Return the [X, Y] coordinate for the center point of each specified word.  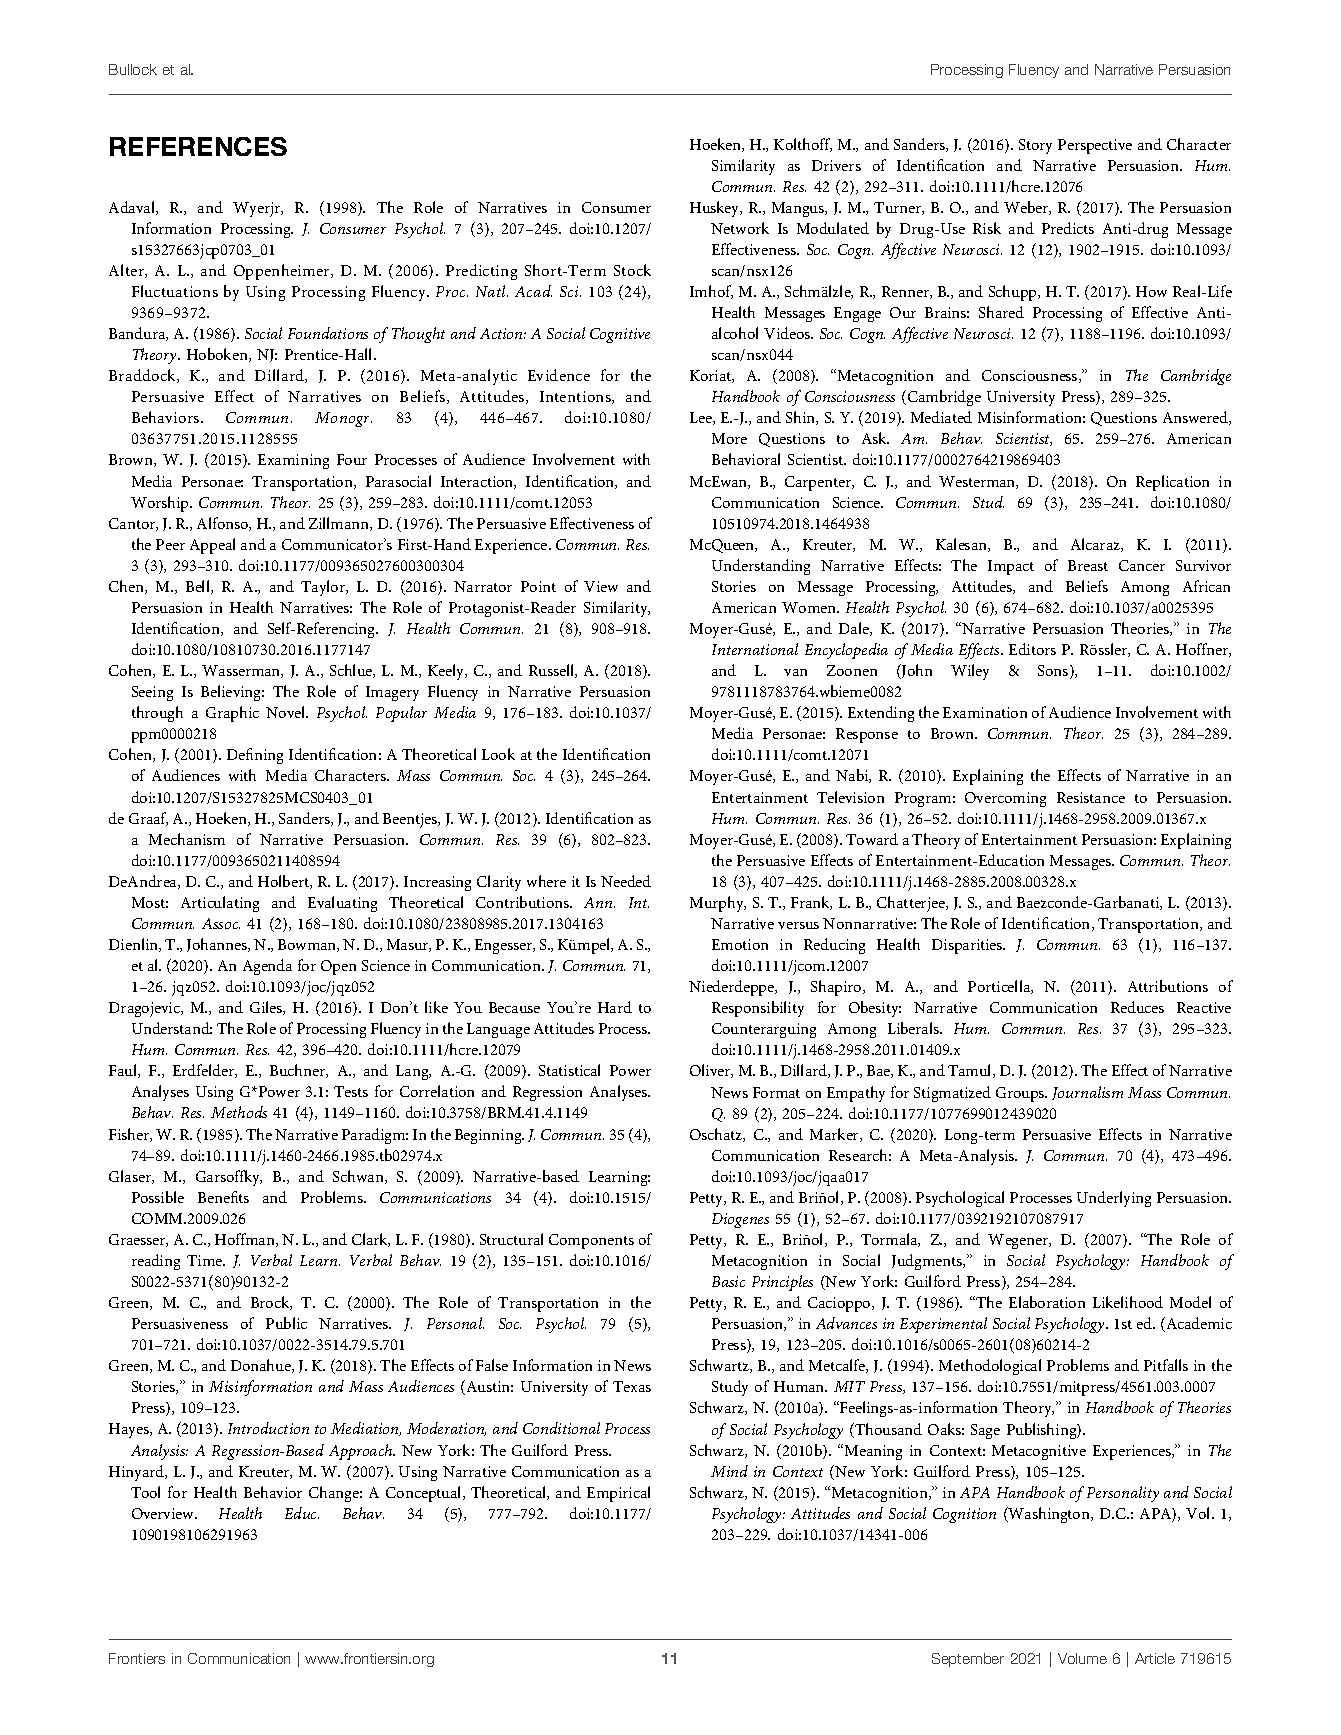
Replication [1172, 483]
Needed [626, 881]
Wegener [1019, 1241]
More [729, 438]
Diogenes [740, 1220]
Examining [293, 461]
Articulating [220, 904]
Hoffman [246, 1240]
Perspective [1095, 146]
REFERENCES [198, 146]
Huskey [716, 209]
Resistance [1091, 797]
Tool [145, 1492]
